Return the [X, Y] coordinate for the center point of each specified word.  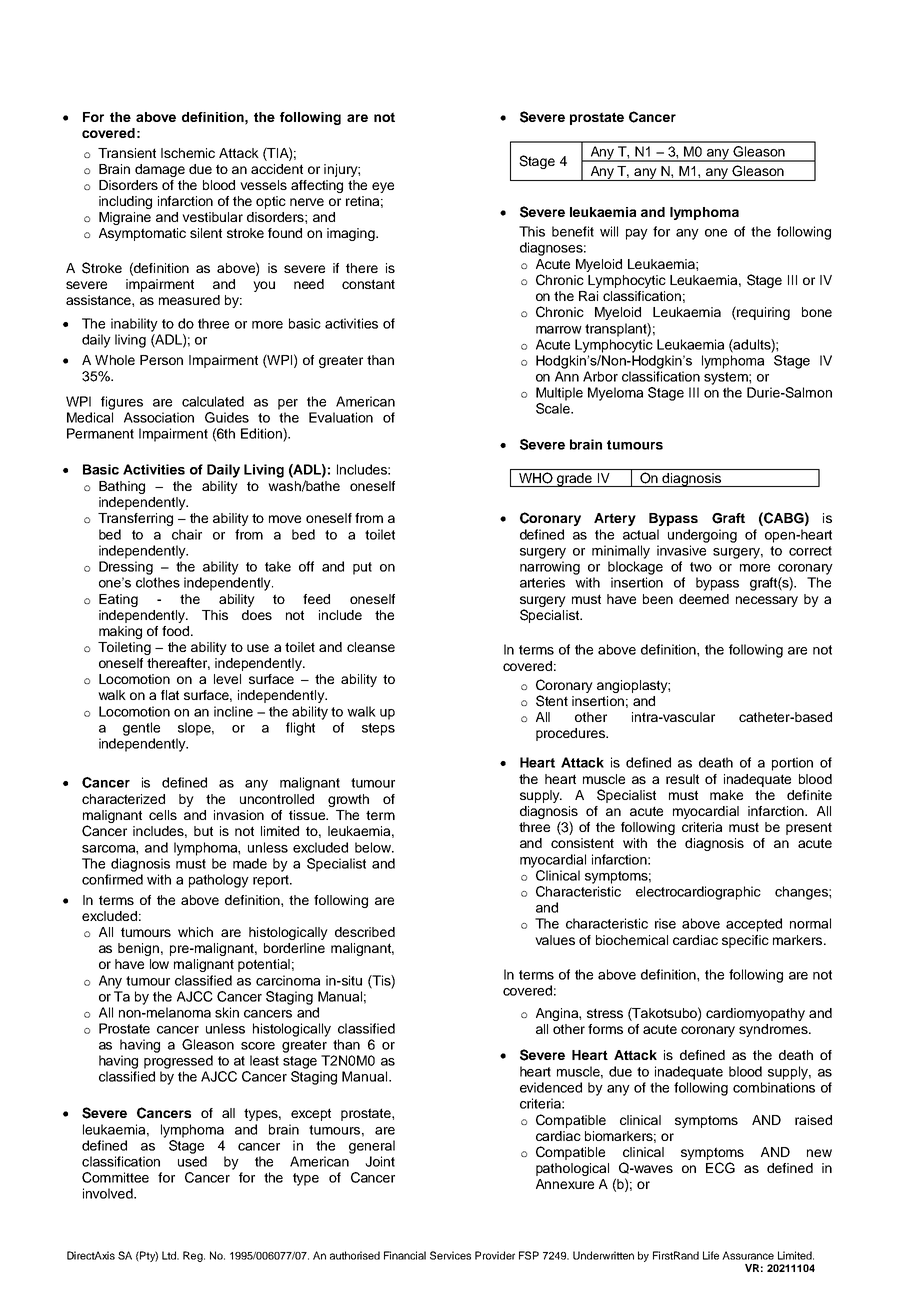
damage [160, 170]
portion [792, 764]
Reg [194, 1256]
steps [378, 729]
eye [383, 187]
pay [637, 234]
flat [170, 695]
